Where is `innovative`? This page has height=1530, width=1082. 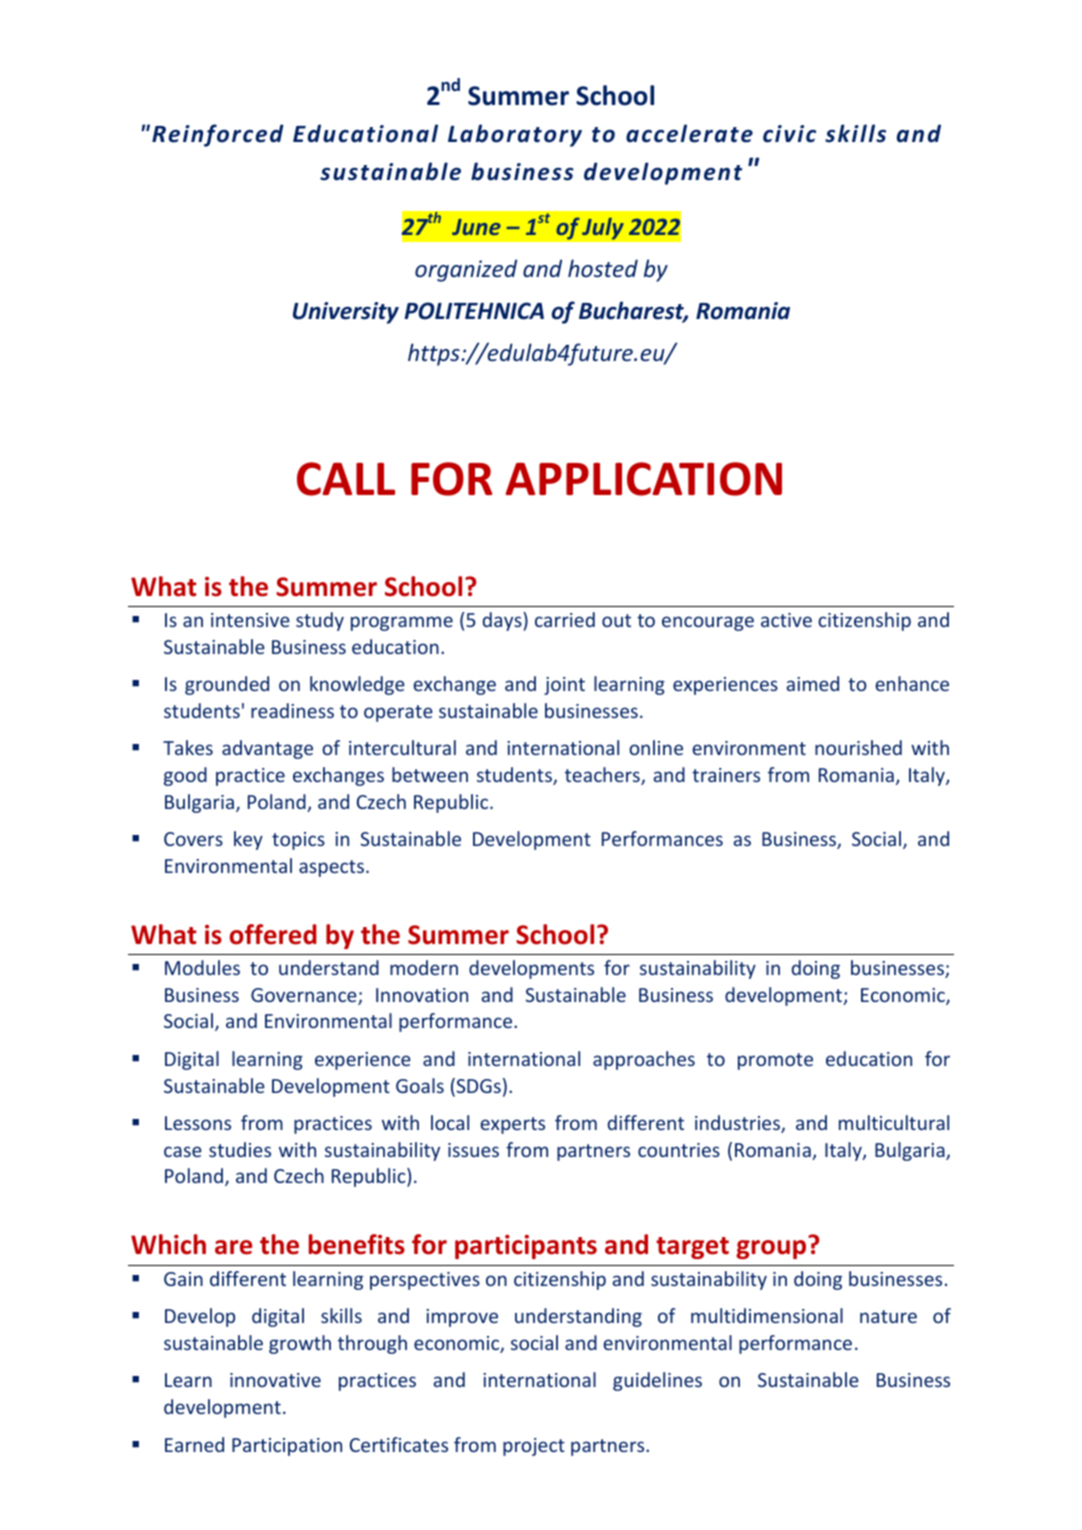 innovative is located at coordinates (275, 1380).
